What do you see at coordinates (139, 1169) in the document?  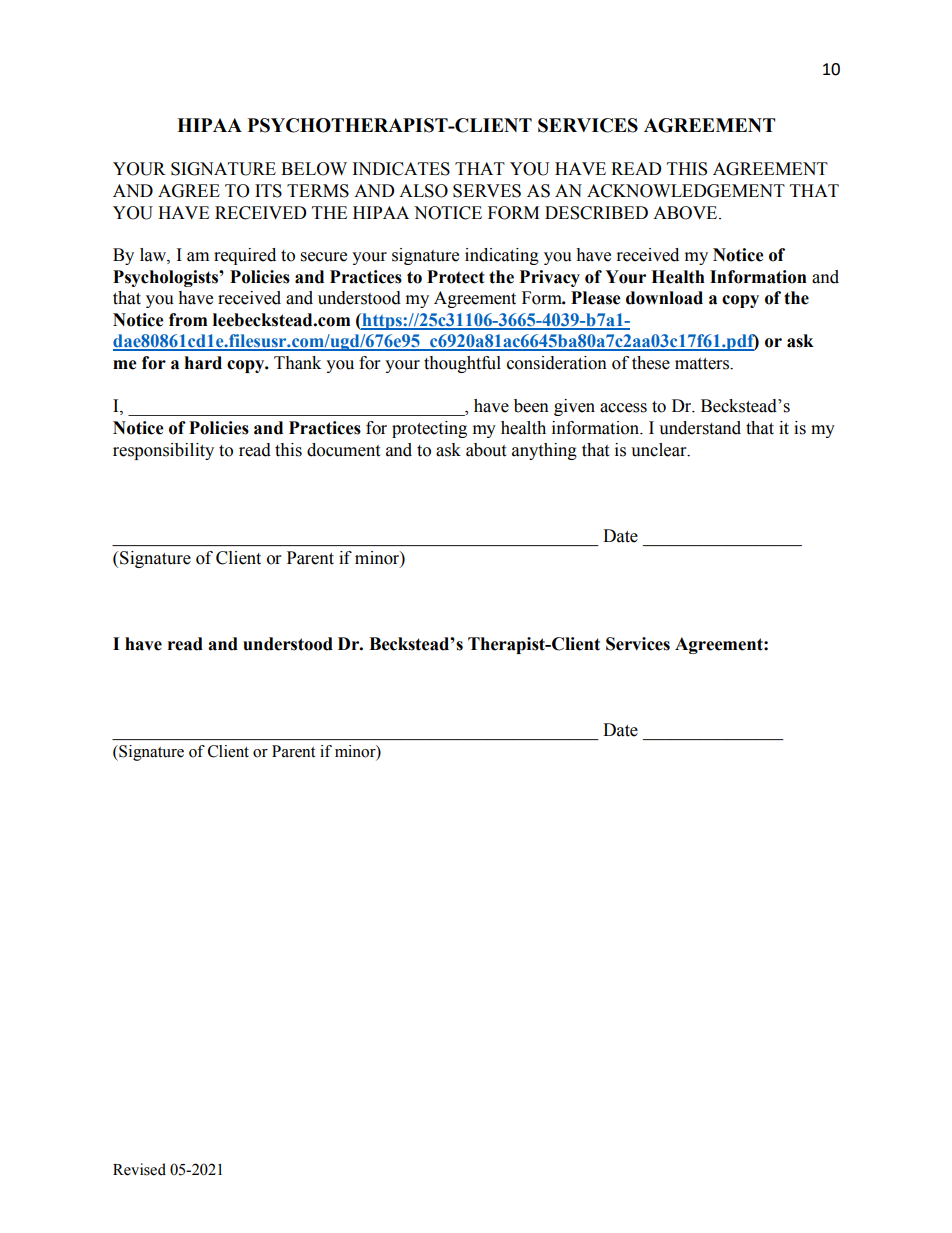 I see `Revised` at bounding box center [139, 1169].
